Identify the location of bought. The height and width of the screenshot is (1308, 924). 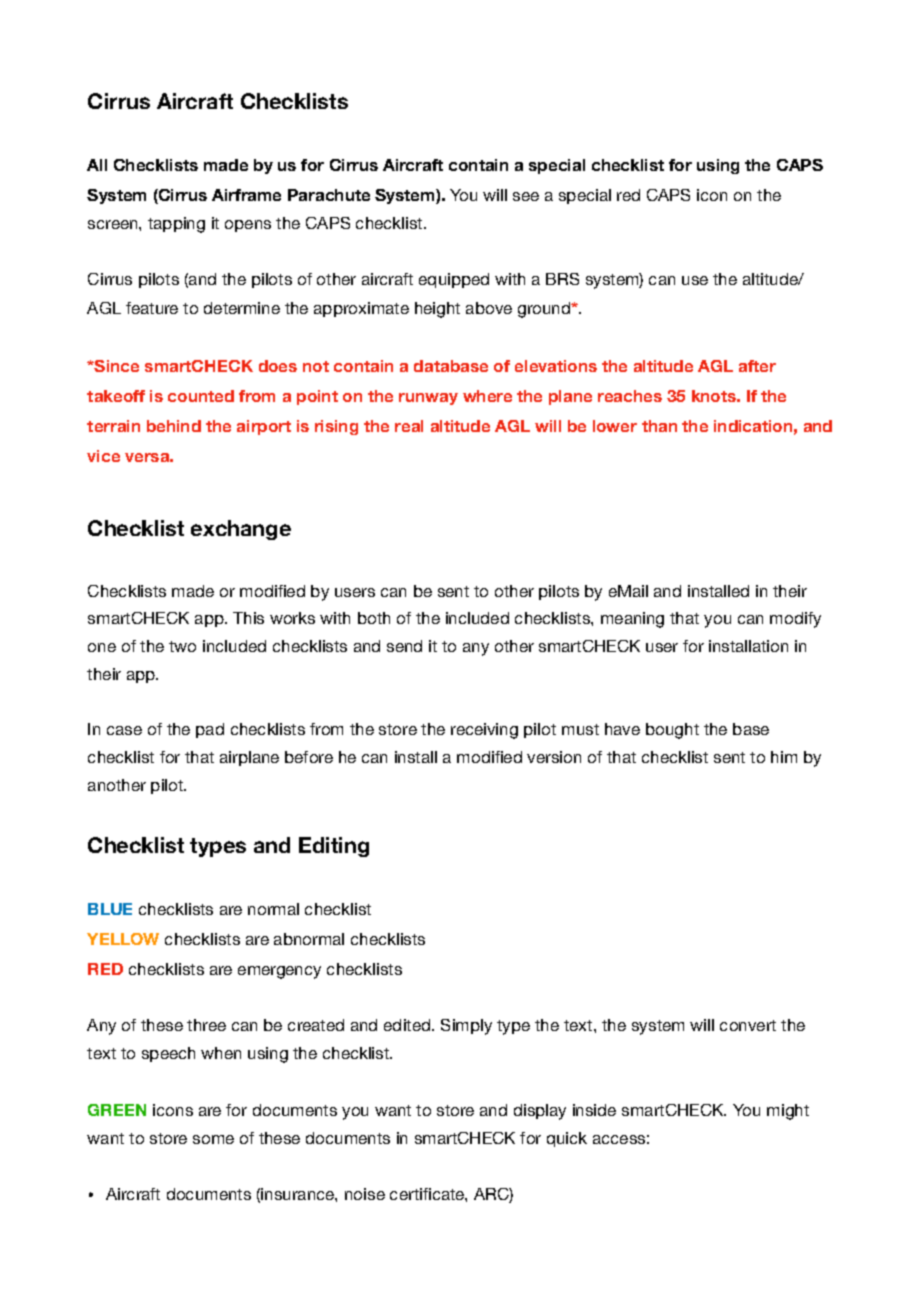
(672, 731).
